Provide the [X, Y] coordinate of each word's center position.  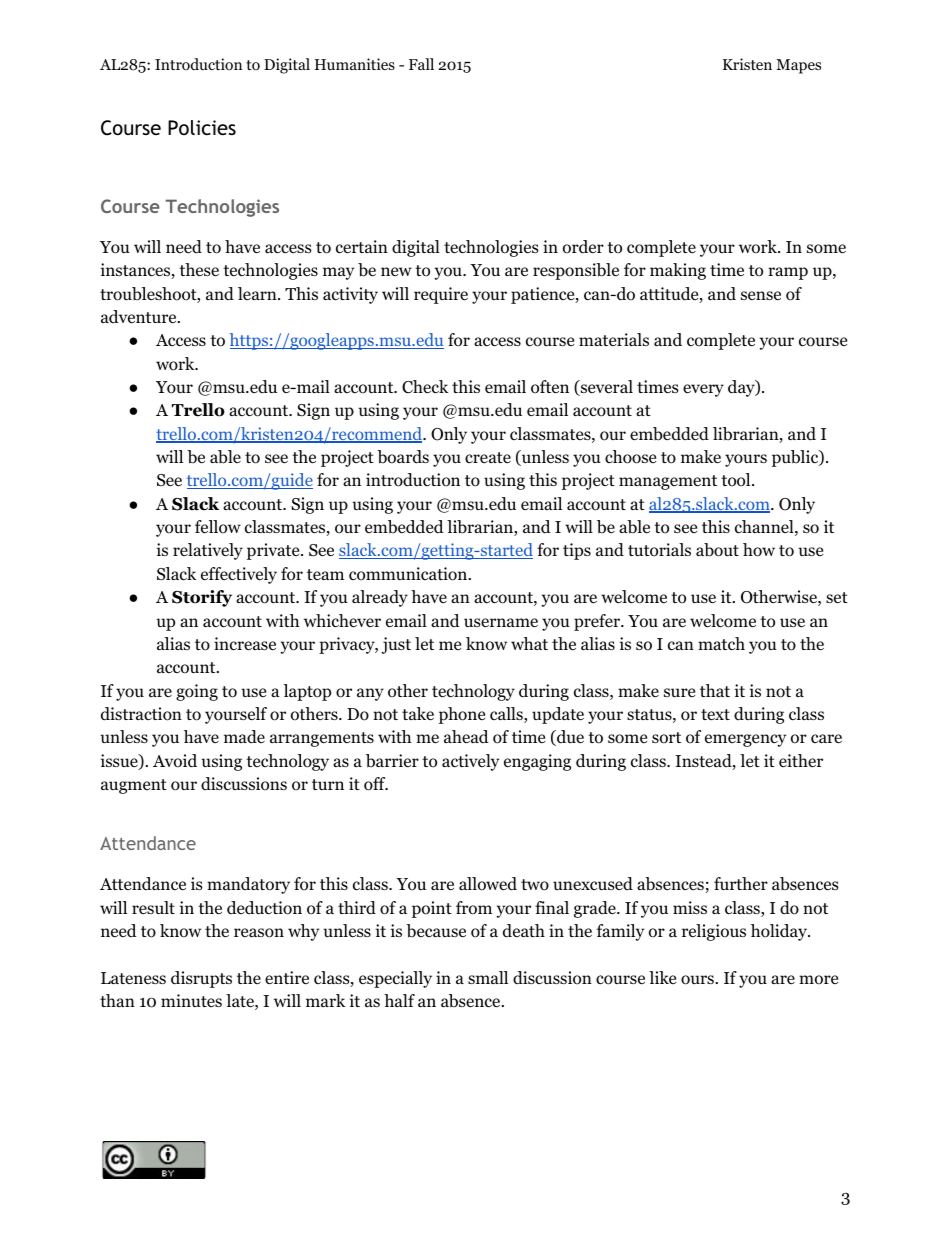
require [441, 295]
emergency [745, 740]
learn [258, 293]
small [488, 977]
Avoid [175, 761]
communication [409, 574]
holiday [780, 932]
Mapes [798, 66]
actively [470, 762]
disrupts [201, 979]
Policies [202, 127]
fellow [218, 527]
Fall [421, 64]
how [759, 550]
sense [761, 295]
